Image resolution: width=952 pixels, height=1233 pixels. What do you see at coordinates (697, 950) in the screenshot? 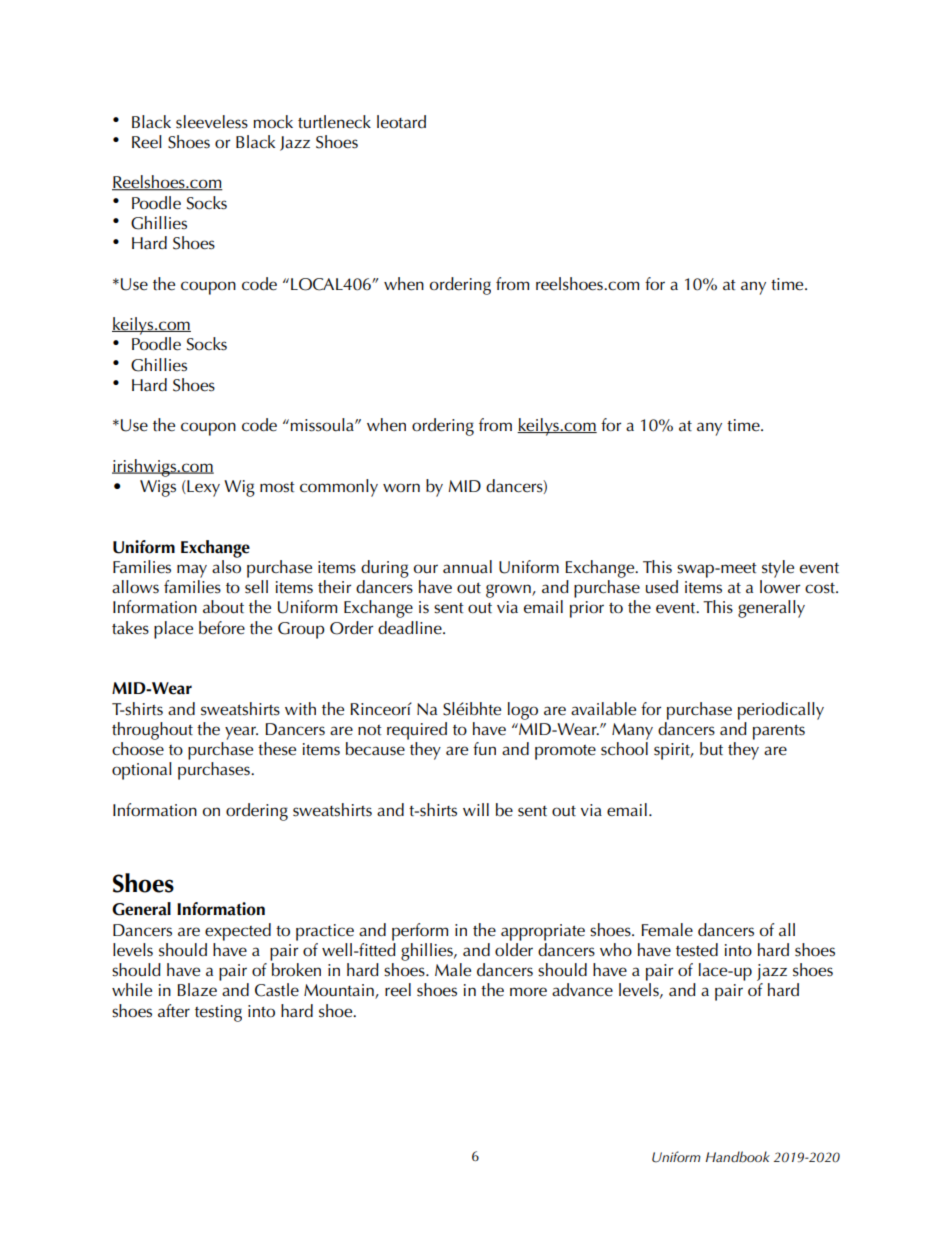
I see `tested` at bounding box center [697, 950].
